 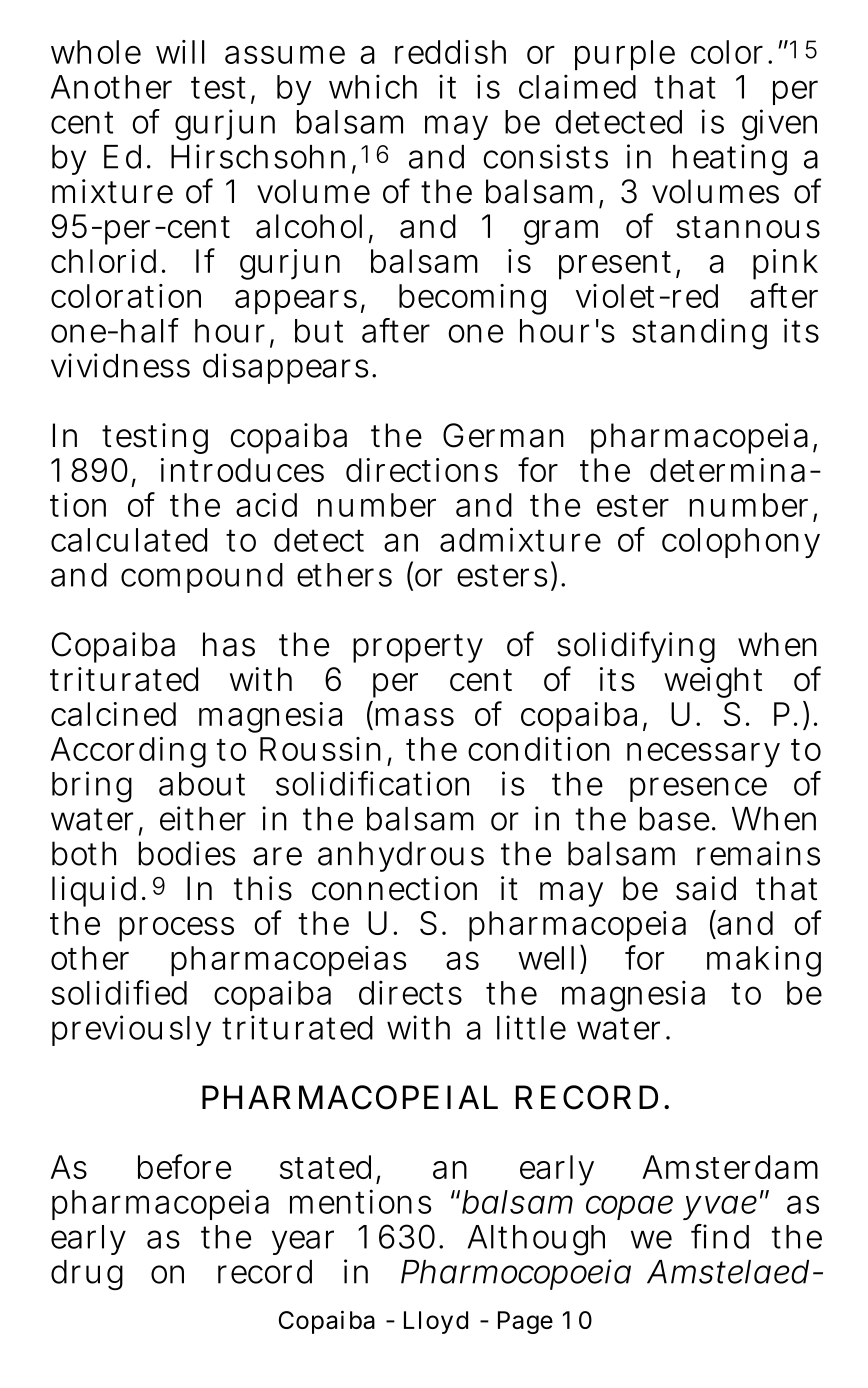 What do you see at coordinates (87, 1275) in the screenshot?
I see `drug` at bounding box center [87, 1275].
